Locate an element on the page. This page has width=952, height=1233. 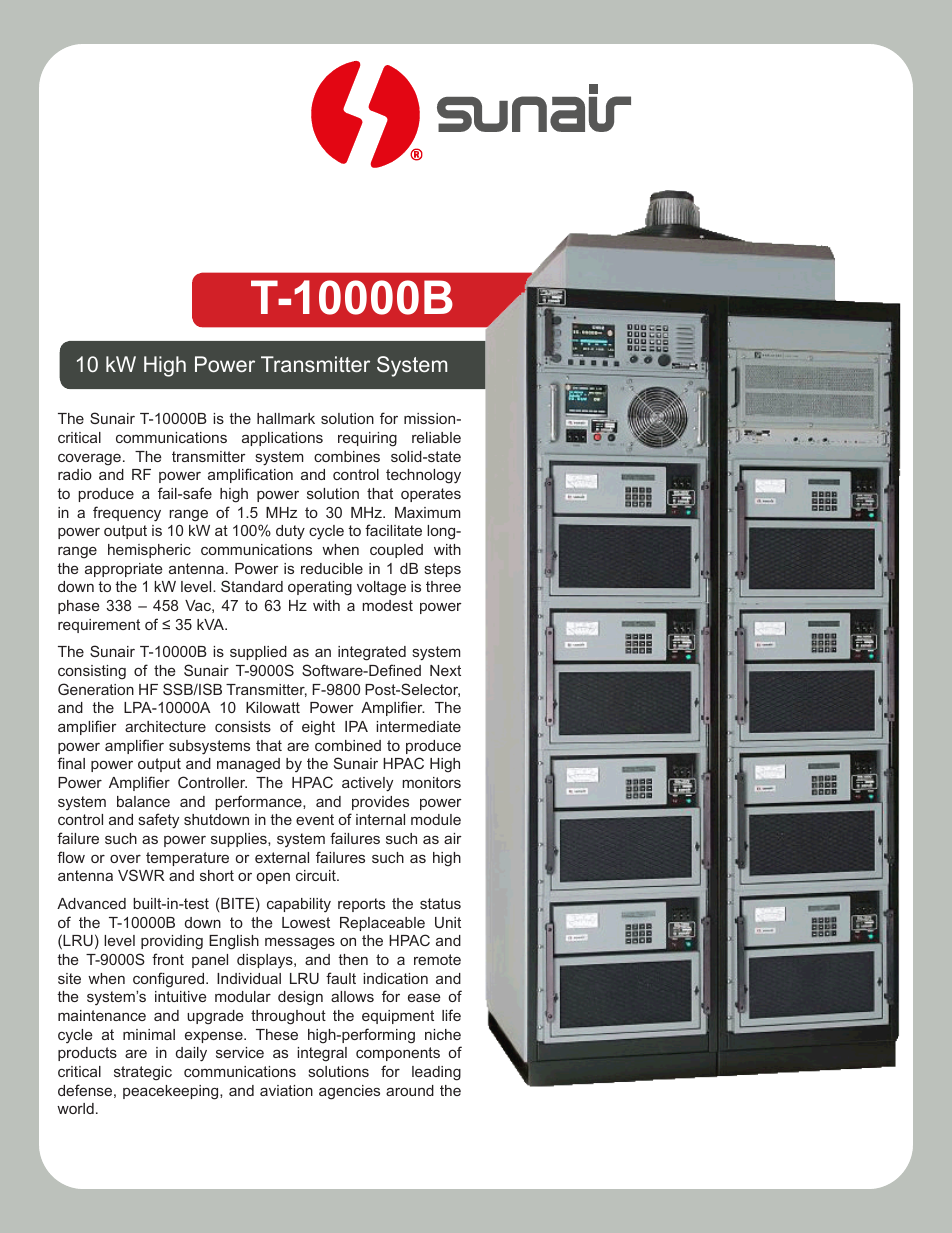
supplied is located at coordinates (258, 653).
